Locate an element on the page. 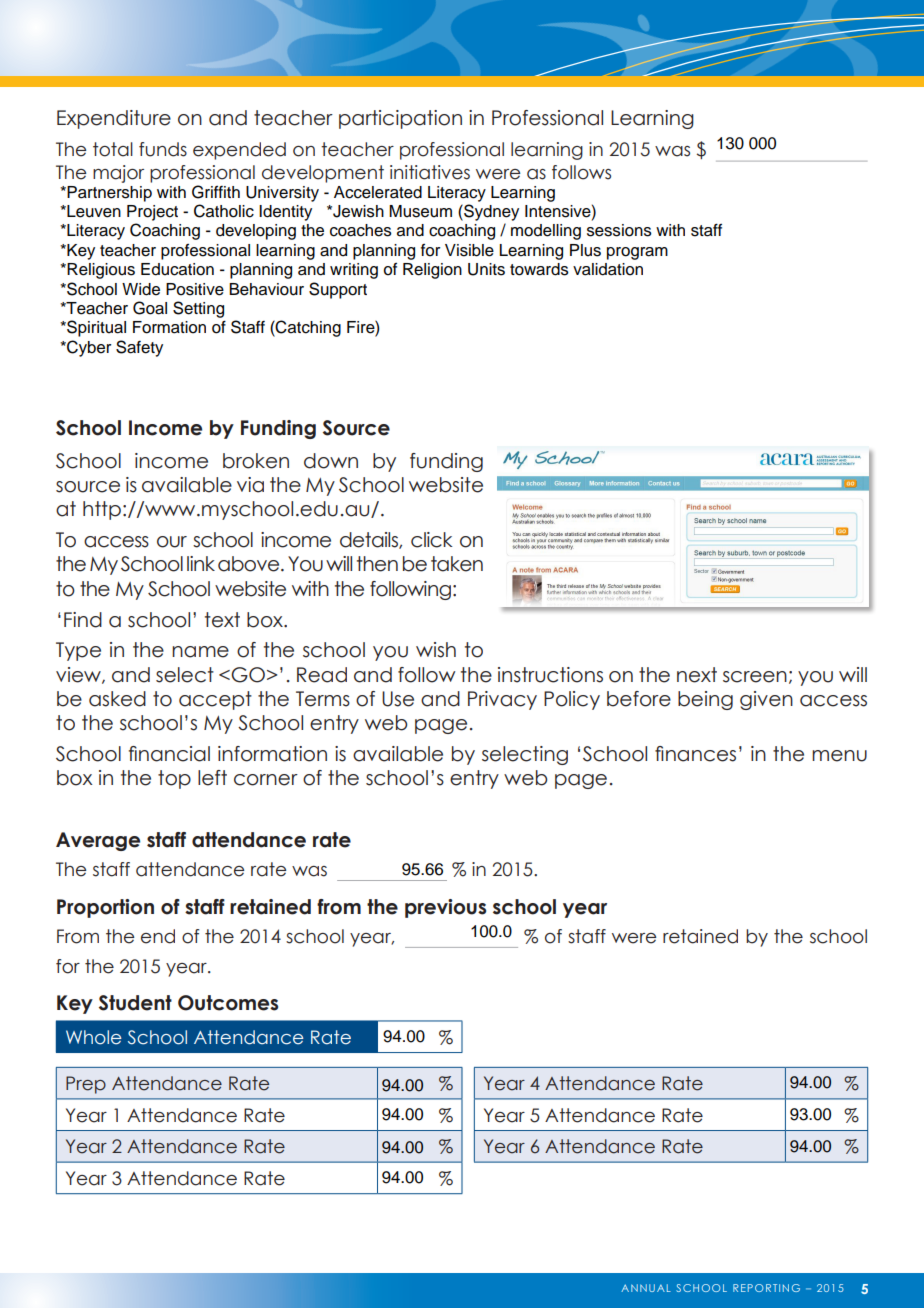  initiatives is located at coordinates (430, 172).
